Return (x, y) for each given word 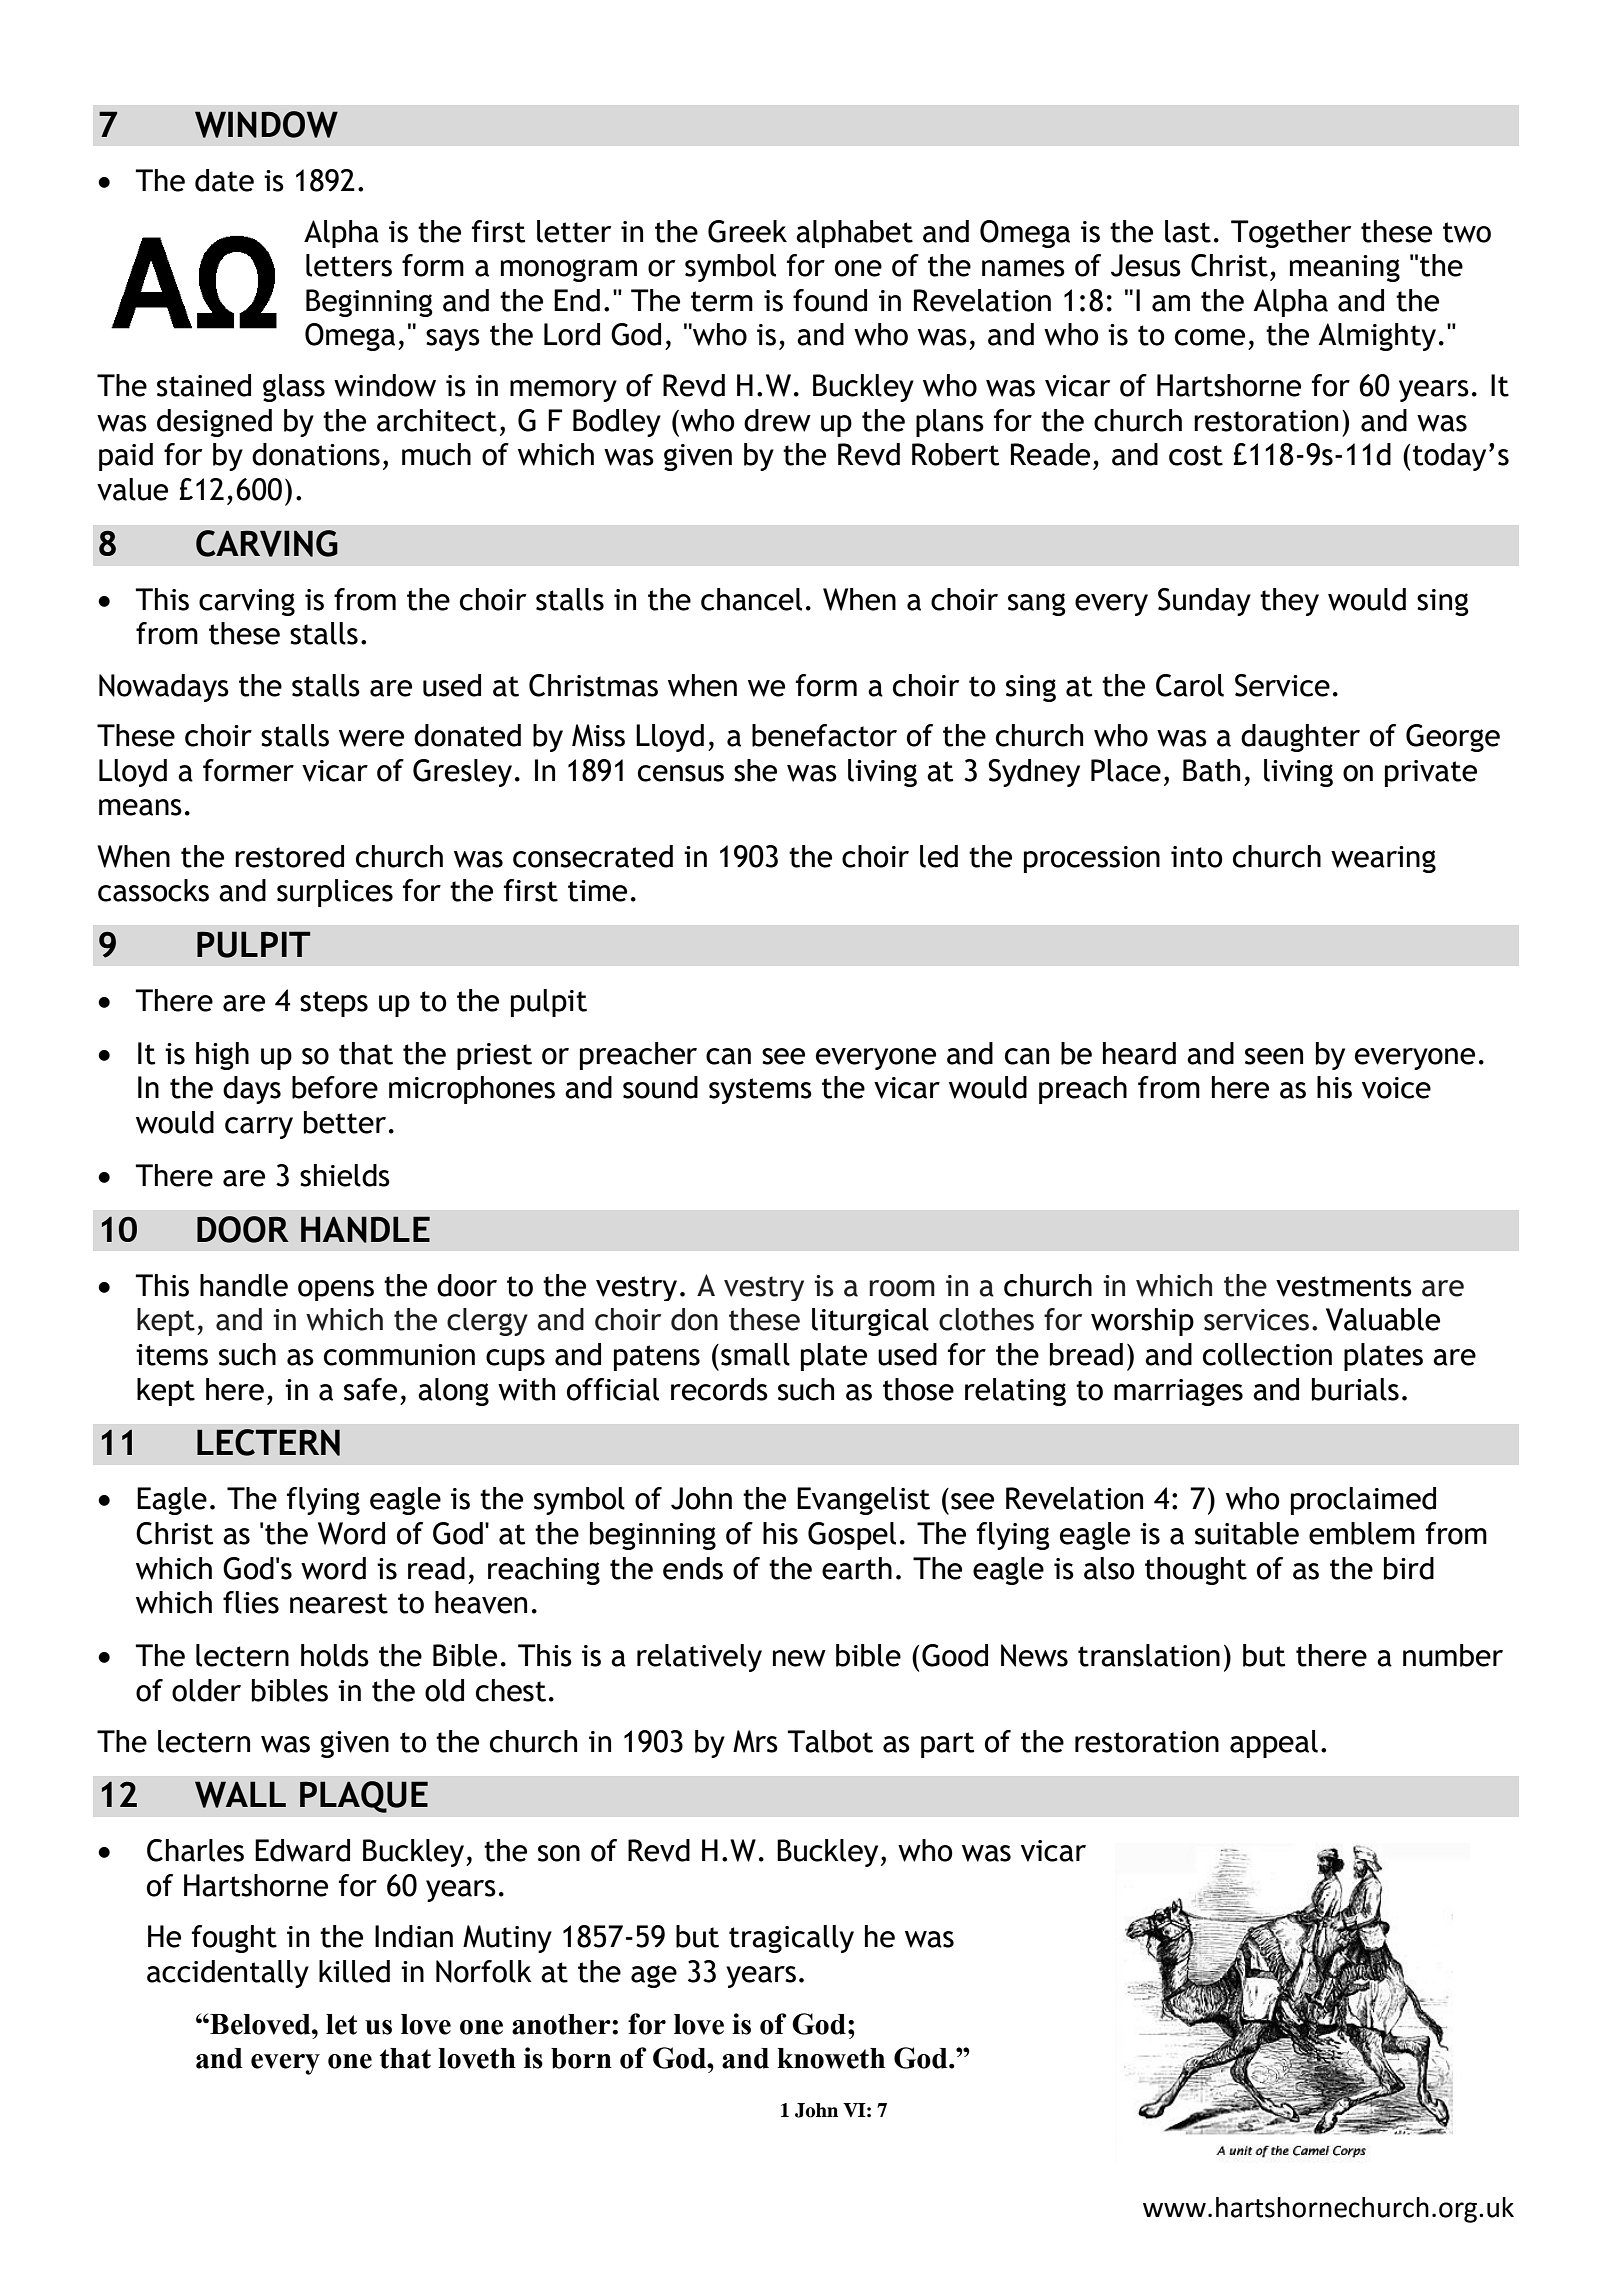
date (224, 180)
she (755, 770)
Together (1291, 234)
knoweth (831, 2058)
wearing (1383, 859)
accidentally (228, 1974)
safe (370, 1389)
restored (289, 856)
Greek (747, 231)
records (719, 1389)
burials (1355, 1389)
